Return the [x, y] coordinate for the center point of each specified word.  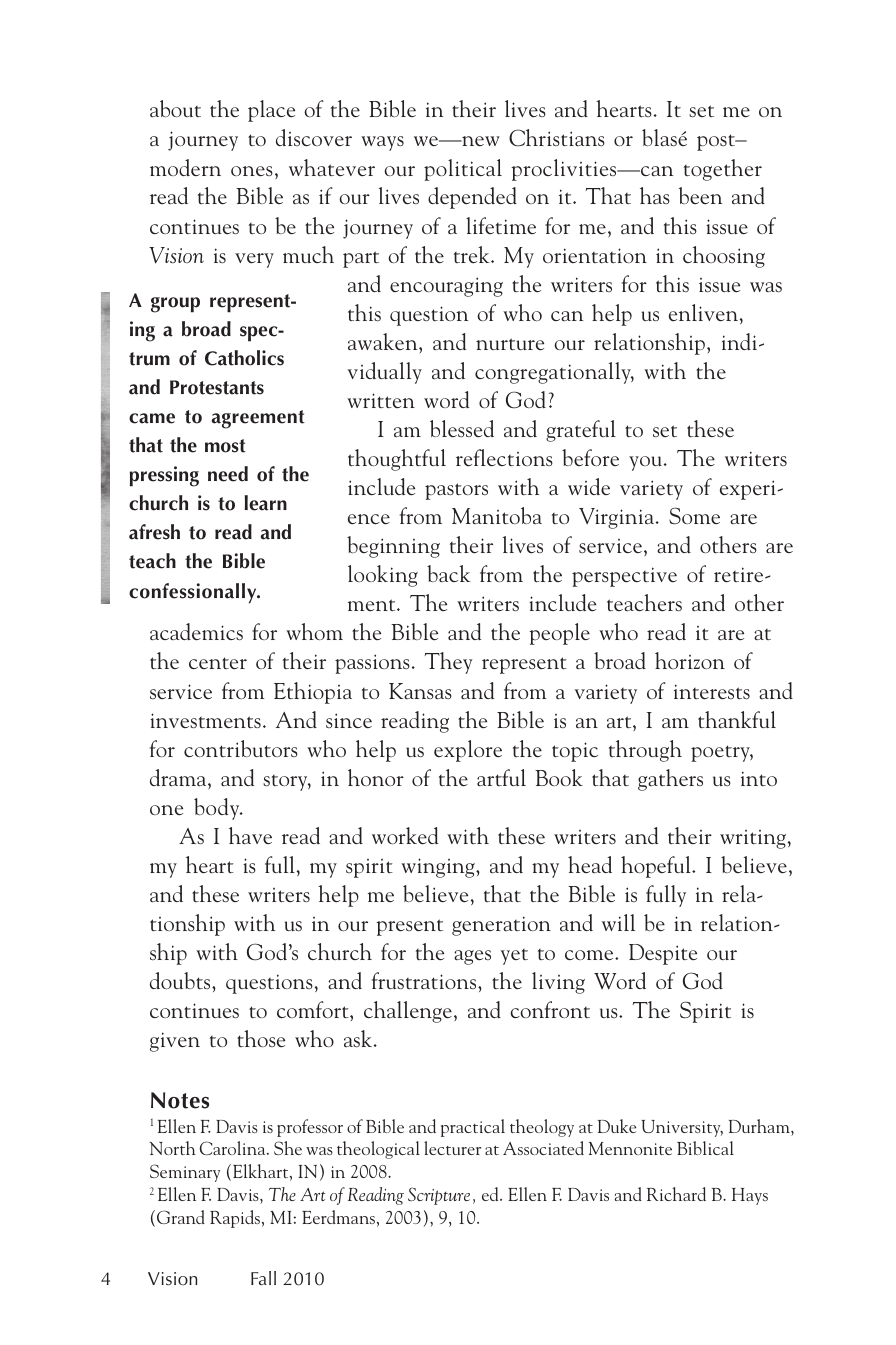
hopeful [657, 867]
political [463, 170]
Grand [181, 1217]
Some [694, 515]
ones [252, 171]
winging [439, 868]
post [717, 142]
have [250, 835]
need [228, 474]
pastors [456, 491]
